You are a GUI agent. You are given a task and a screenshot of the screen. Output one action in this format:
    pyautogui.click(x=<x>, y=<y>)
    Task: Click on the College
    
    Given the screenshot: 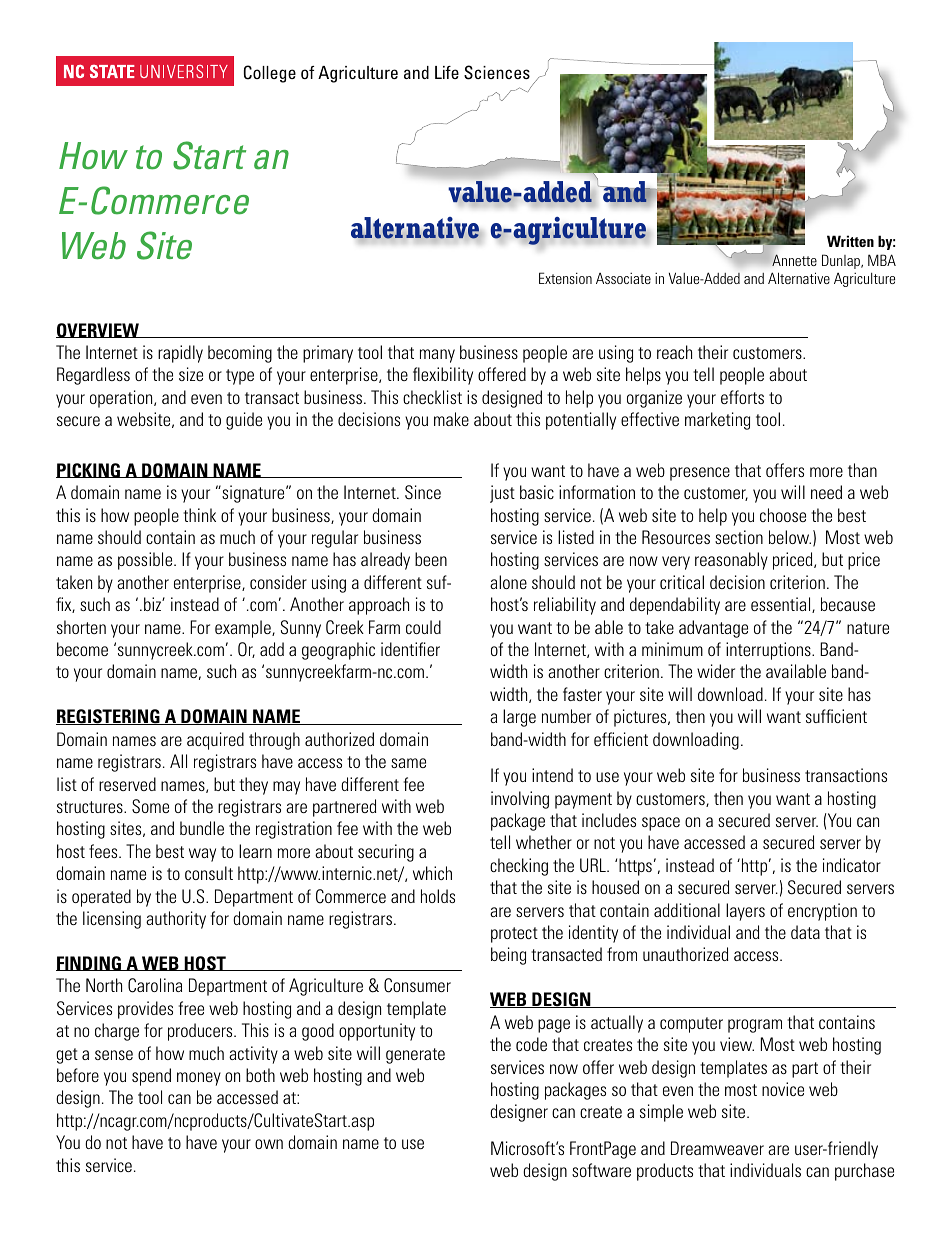 What is the action you would take?
    pyautogui.click(x=270, y=74)
